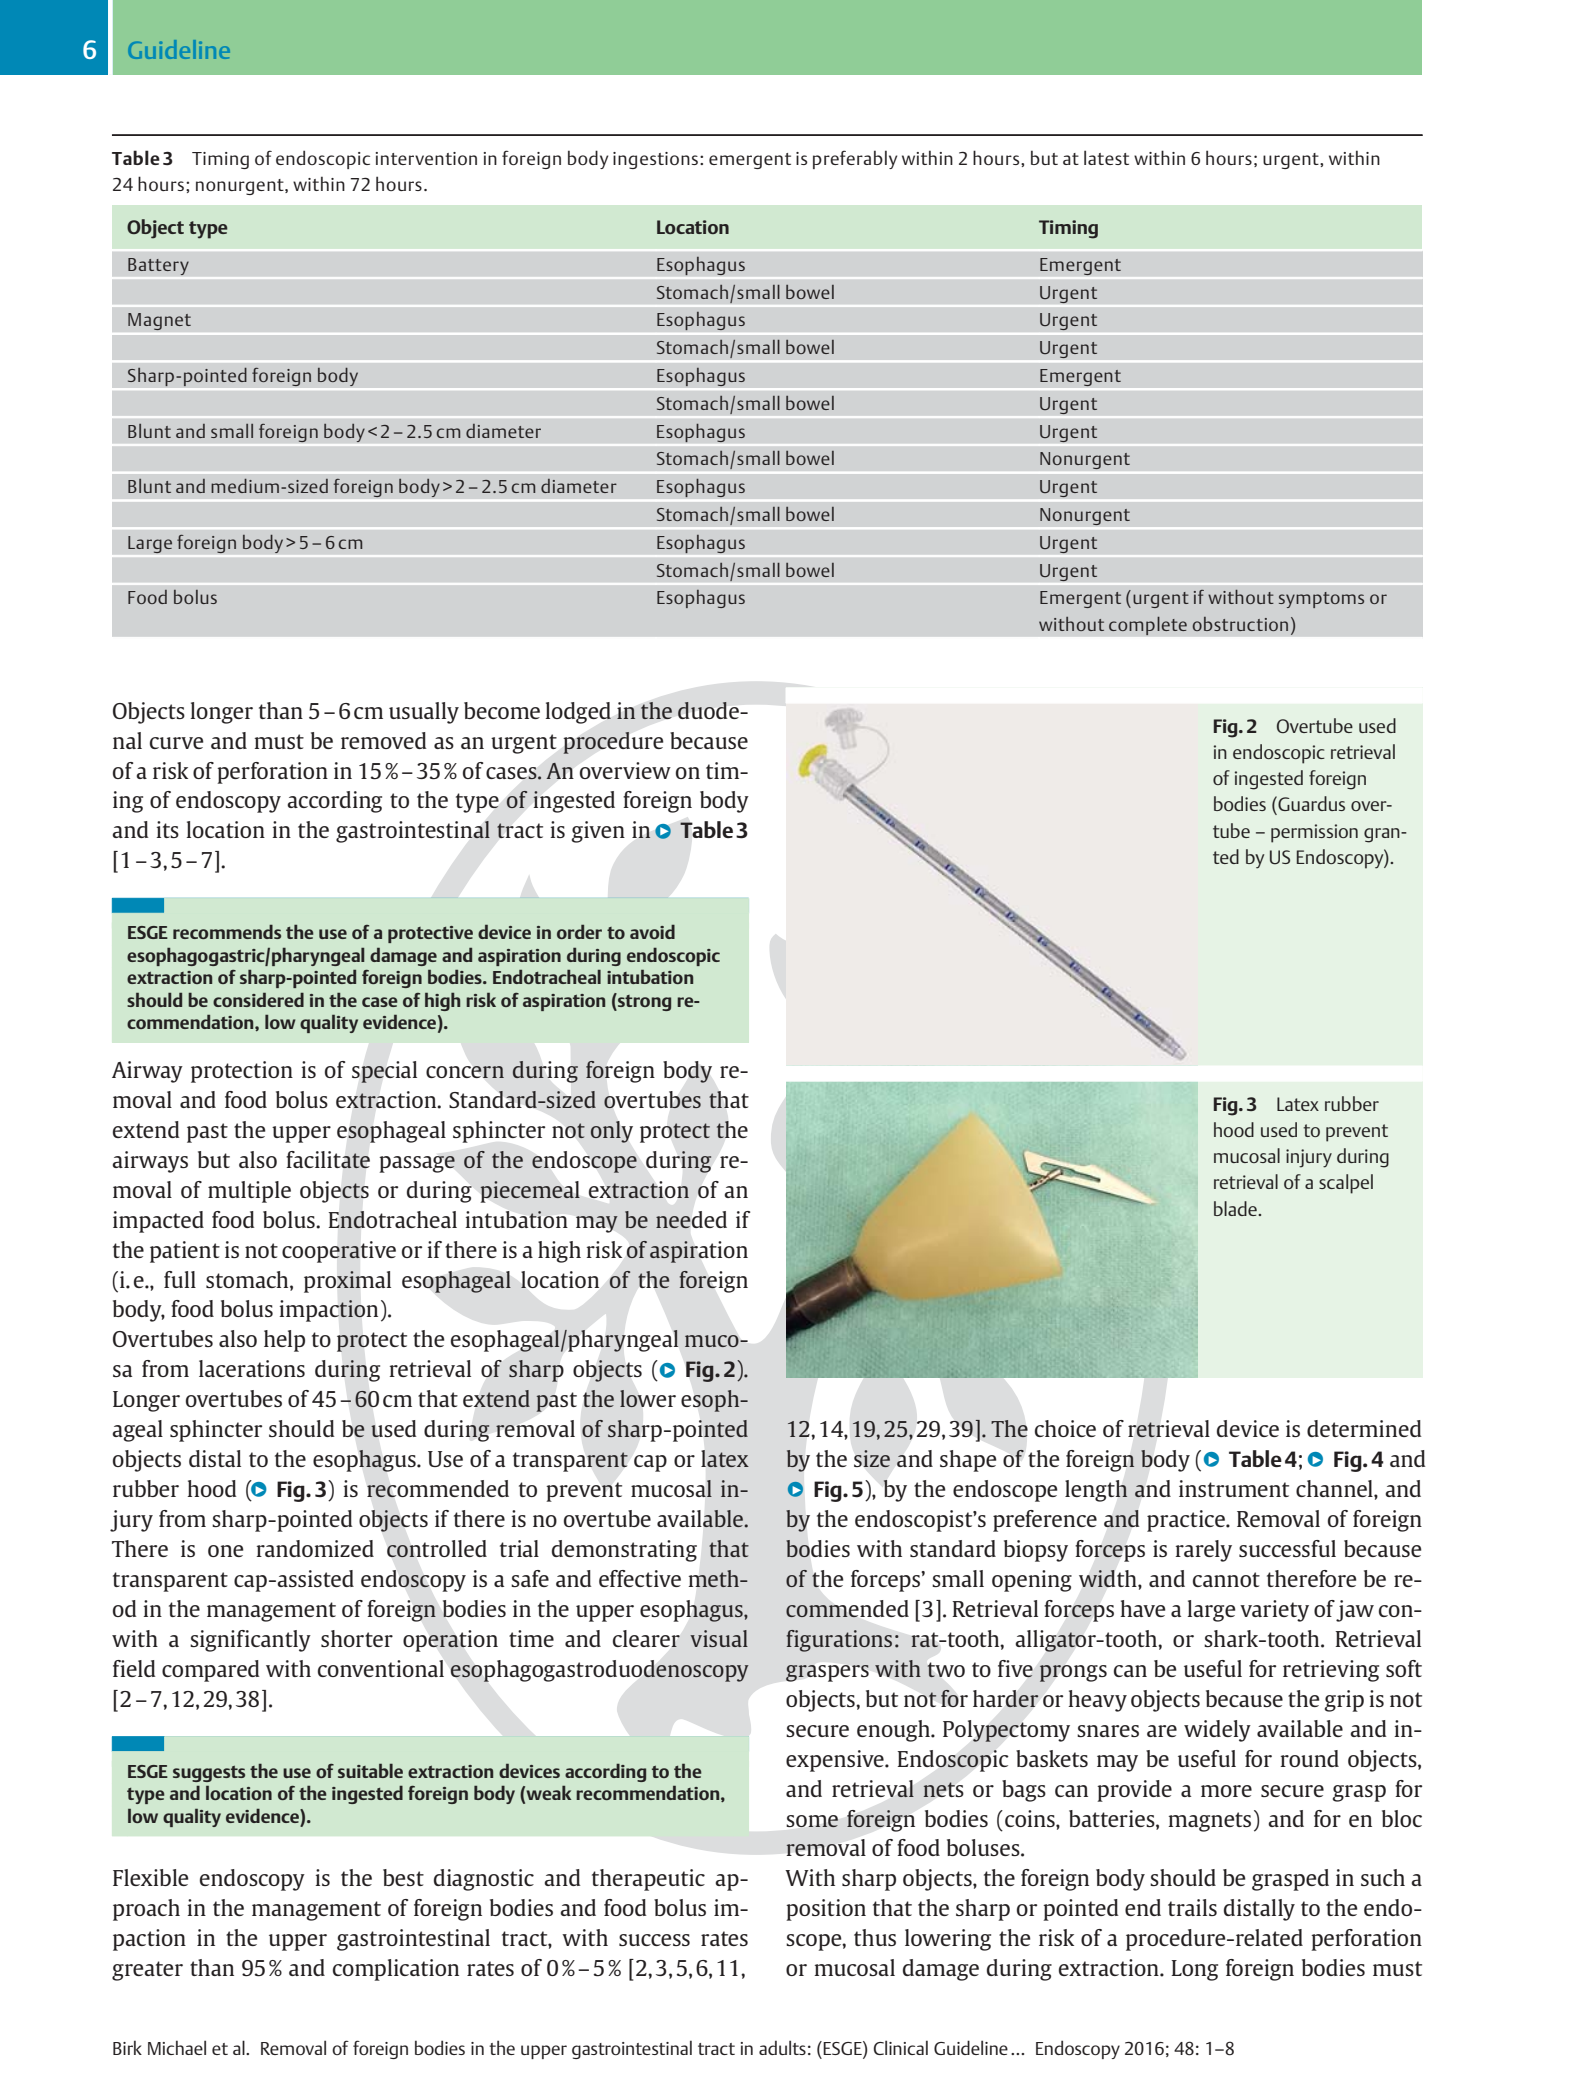 This screenshot has width=1572, height=2096. Describe the element at coordinates (691, 1219) in the screenshot. I see `needed` at that location.
